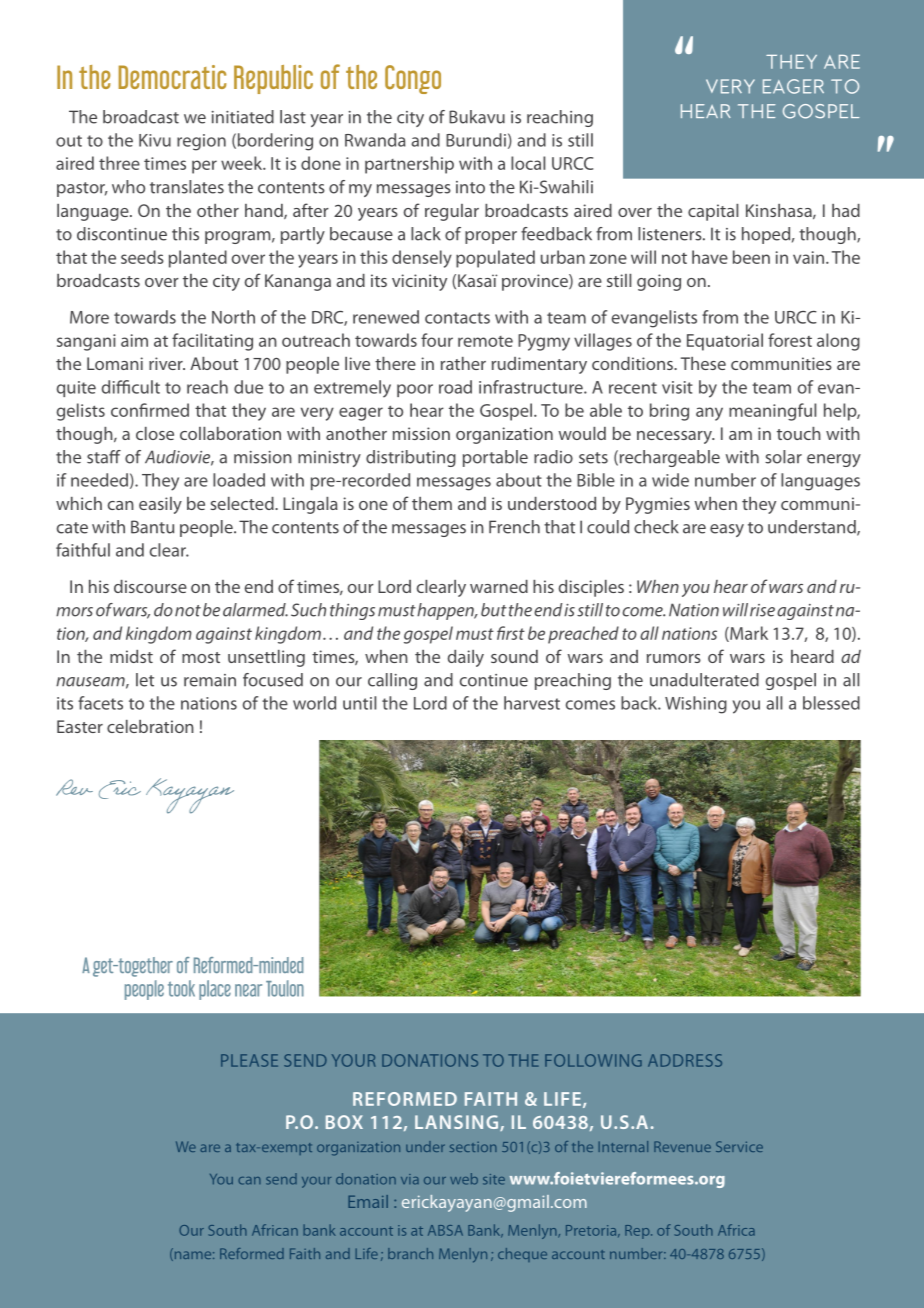 The height and width of the image is (1308, 924). Describe the element at coordinates (167, 363) in the image. I see `river` at that location.
